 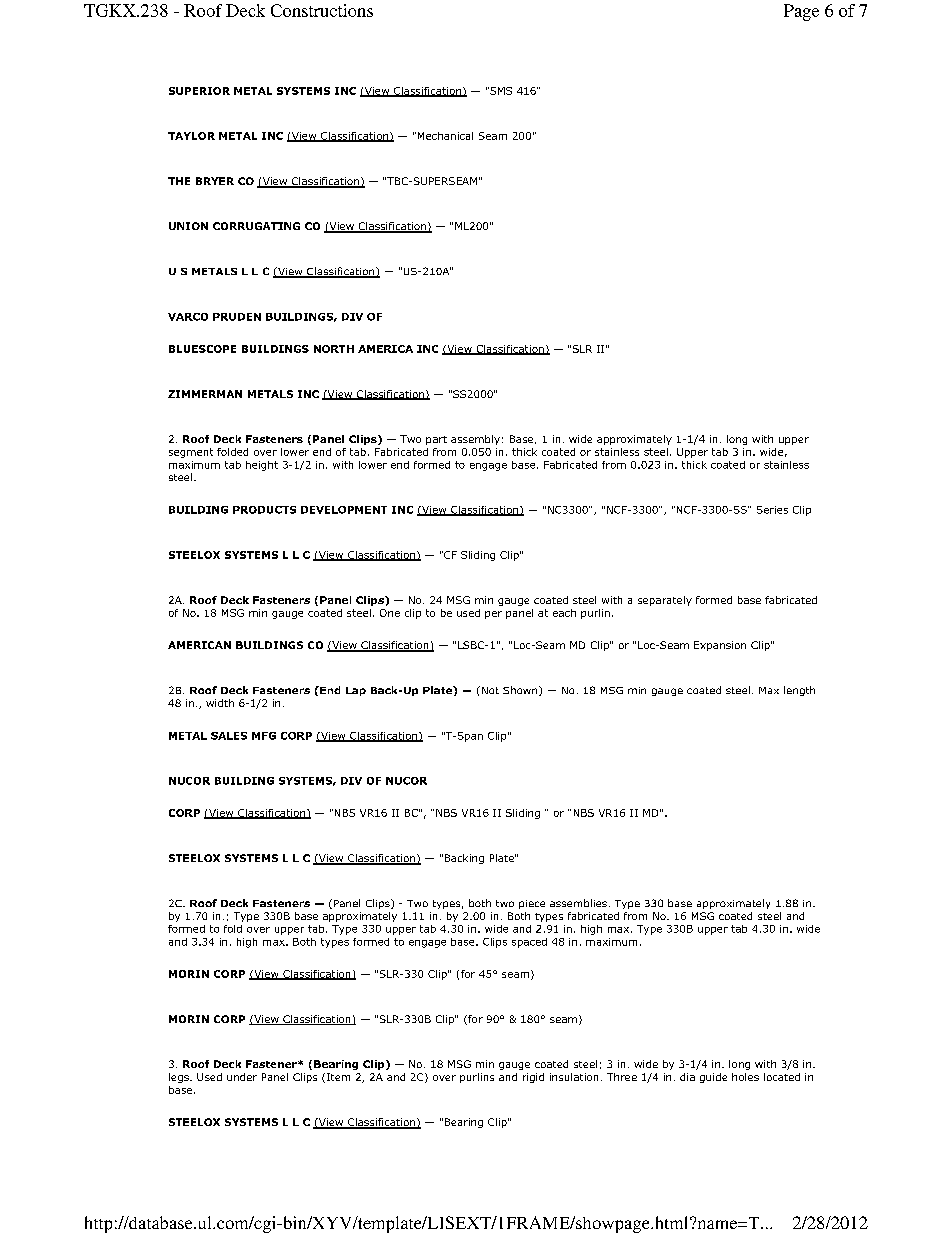 What do you see at coordinates (578, 903) in the page?
I see `assemblies` at bounding box center [578, 903].
